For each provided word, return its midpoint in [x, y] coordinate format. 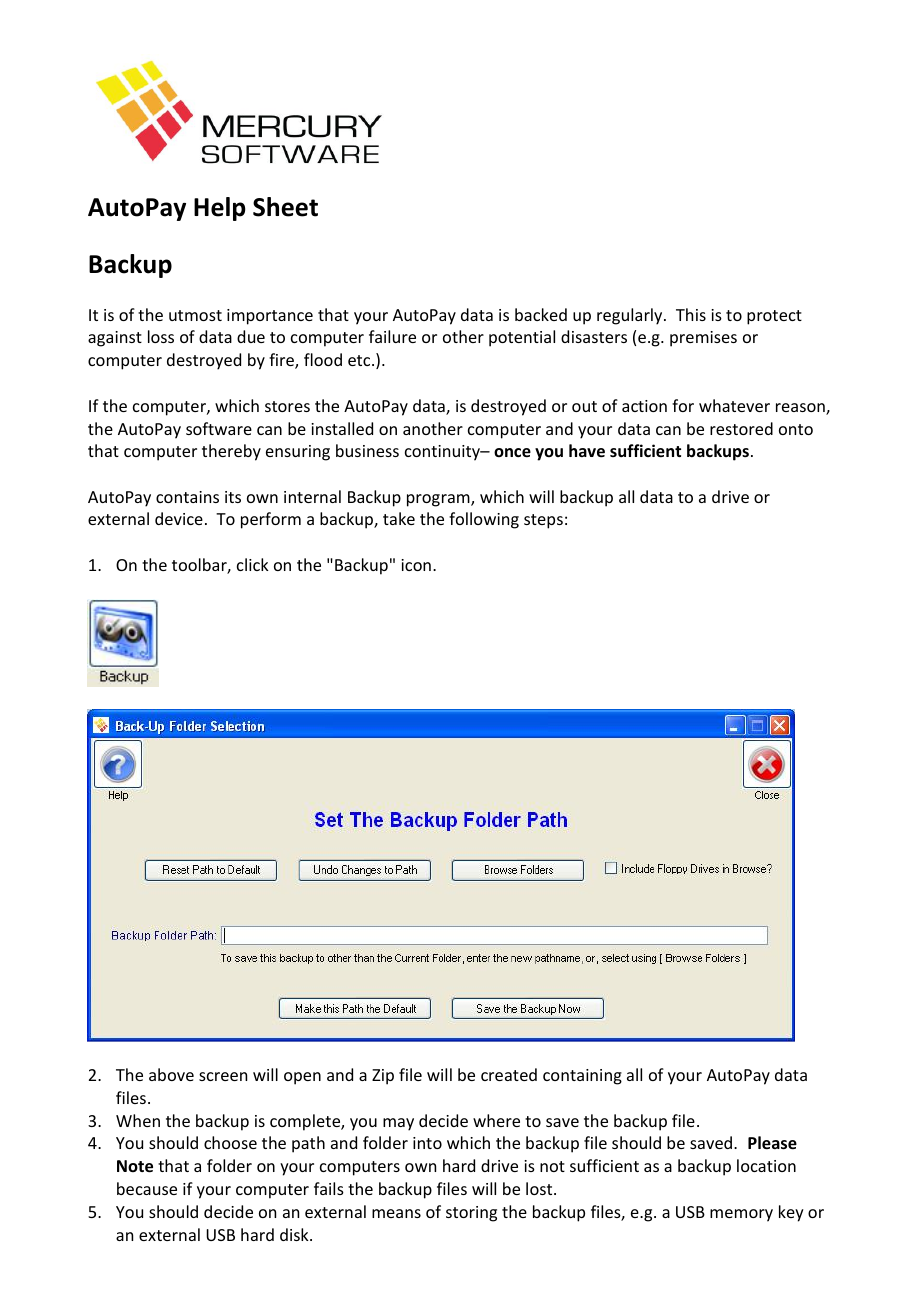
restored [741, 428]
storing [471, 1214]
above [171, 1074]
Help [220, 209]
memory [741, 1215]
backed [541, 314]
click [253, 564]
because [147, 1188]
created [509, 1074]
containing [582, 1077]
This [691, 314]
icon [416, 565]
